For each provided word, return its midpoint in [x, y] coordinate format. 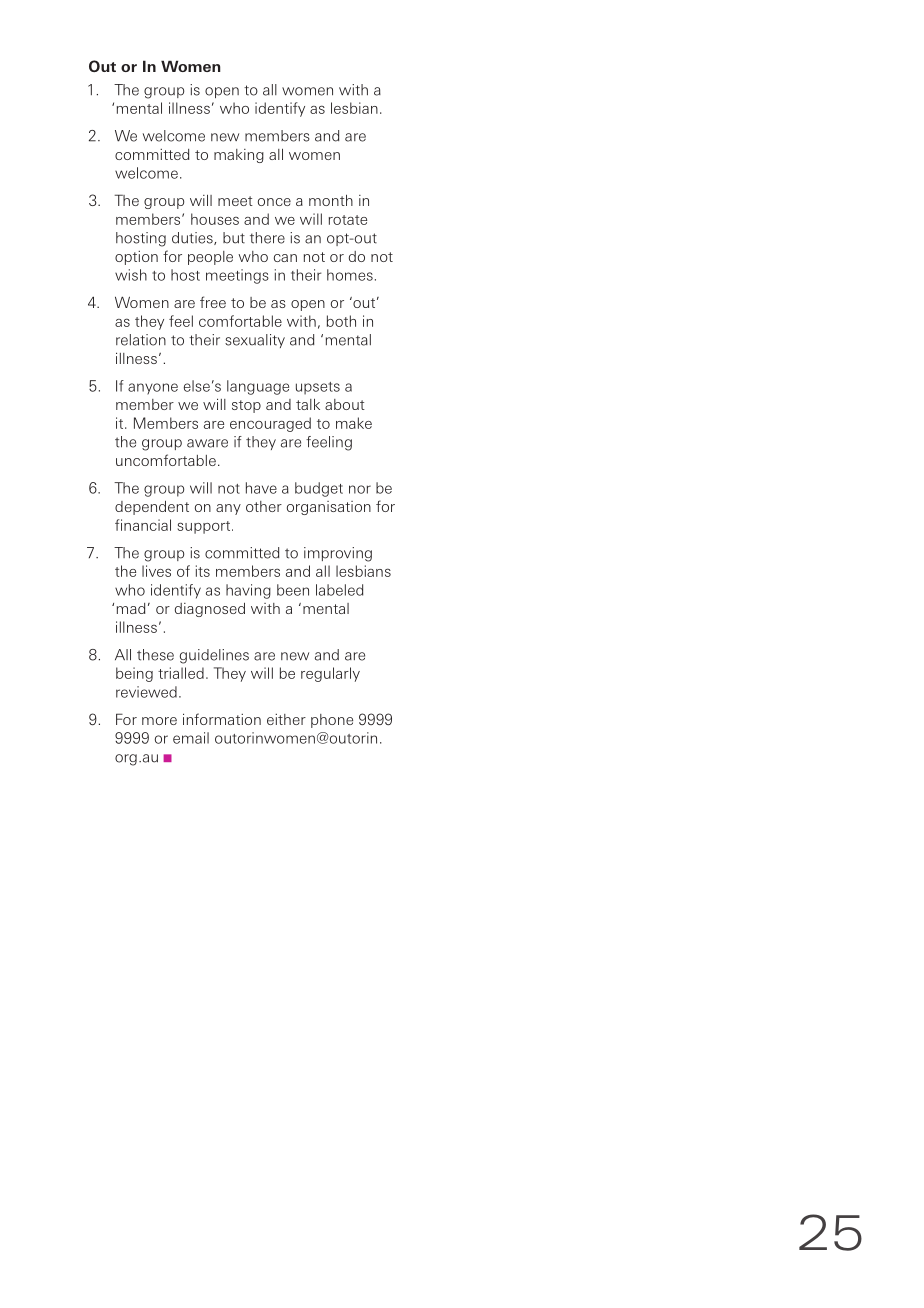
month [331, 200]
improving [338, 554]
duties [193, 238]
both [341, 321]
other [264, 506]
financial [143, 525]
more [159, 721]
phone [332, 721]
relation [141, 340]
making [239, 156]
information [222, 719]
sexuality [255, 341]
